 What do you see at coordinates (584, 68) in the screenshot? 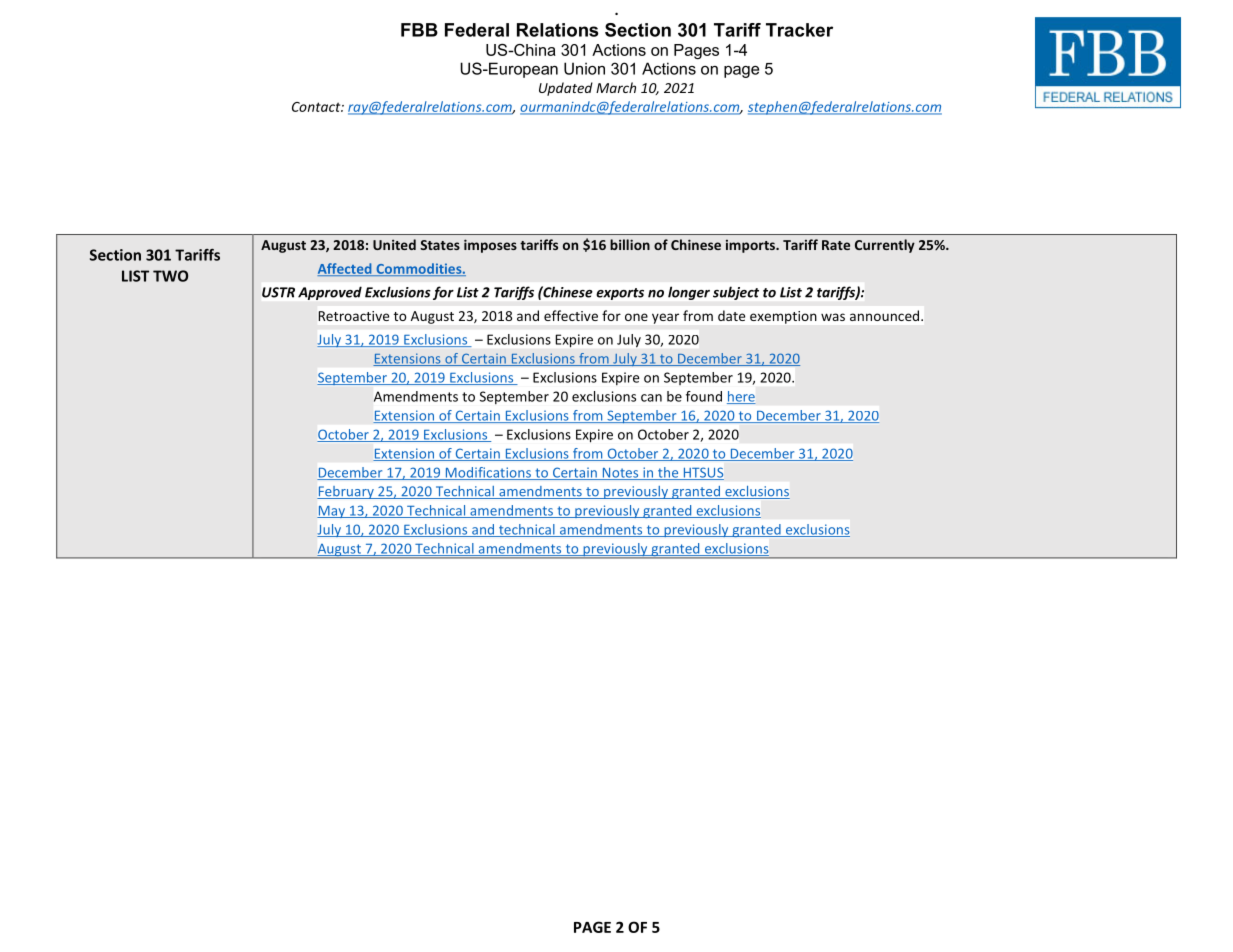
I see `Union` at bounding box center [584, 68].
